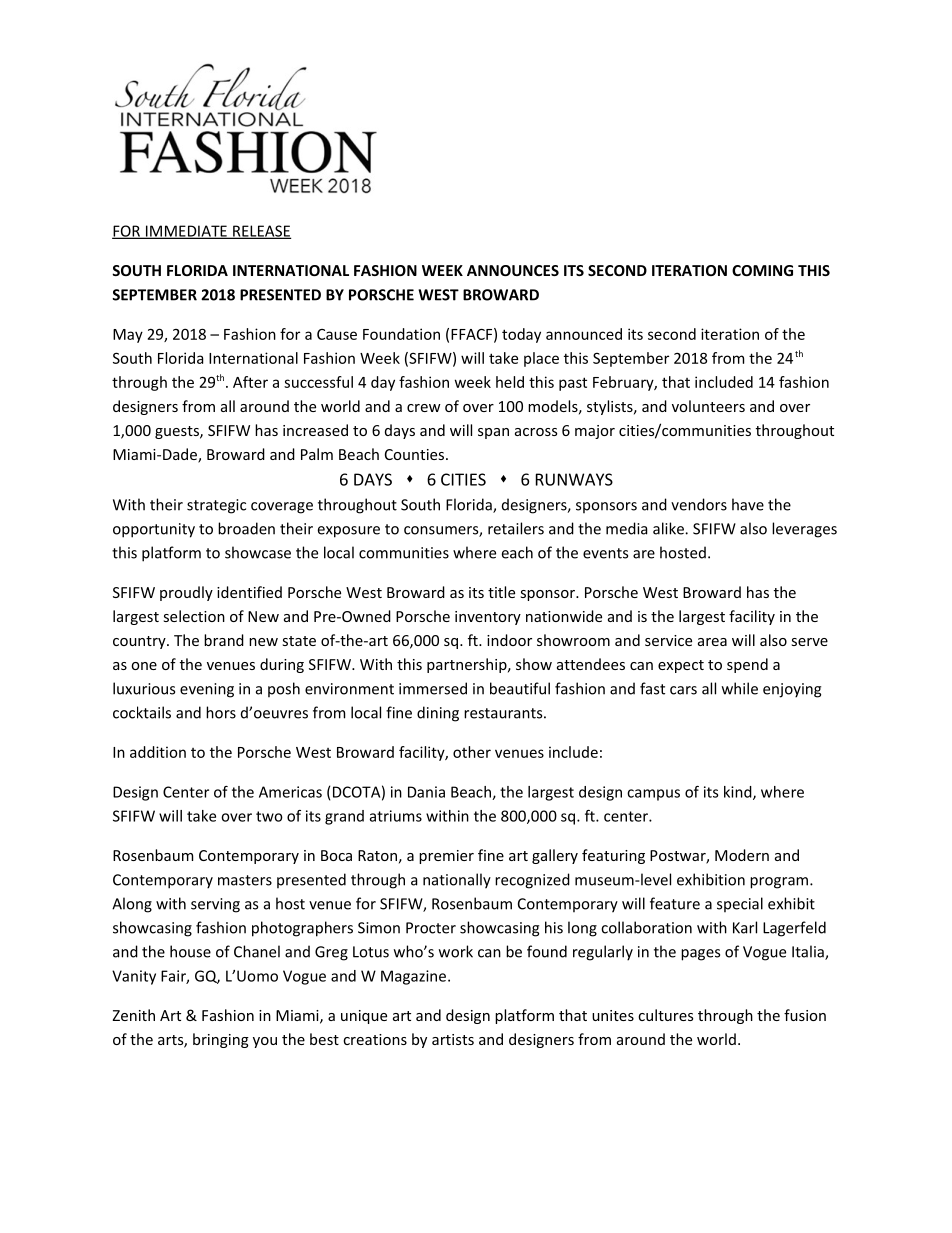 This document has height=1233, width=952. I want to click on brand, so click(224, 640).
